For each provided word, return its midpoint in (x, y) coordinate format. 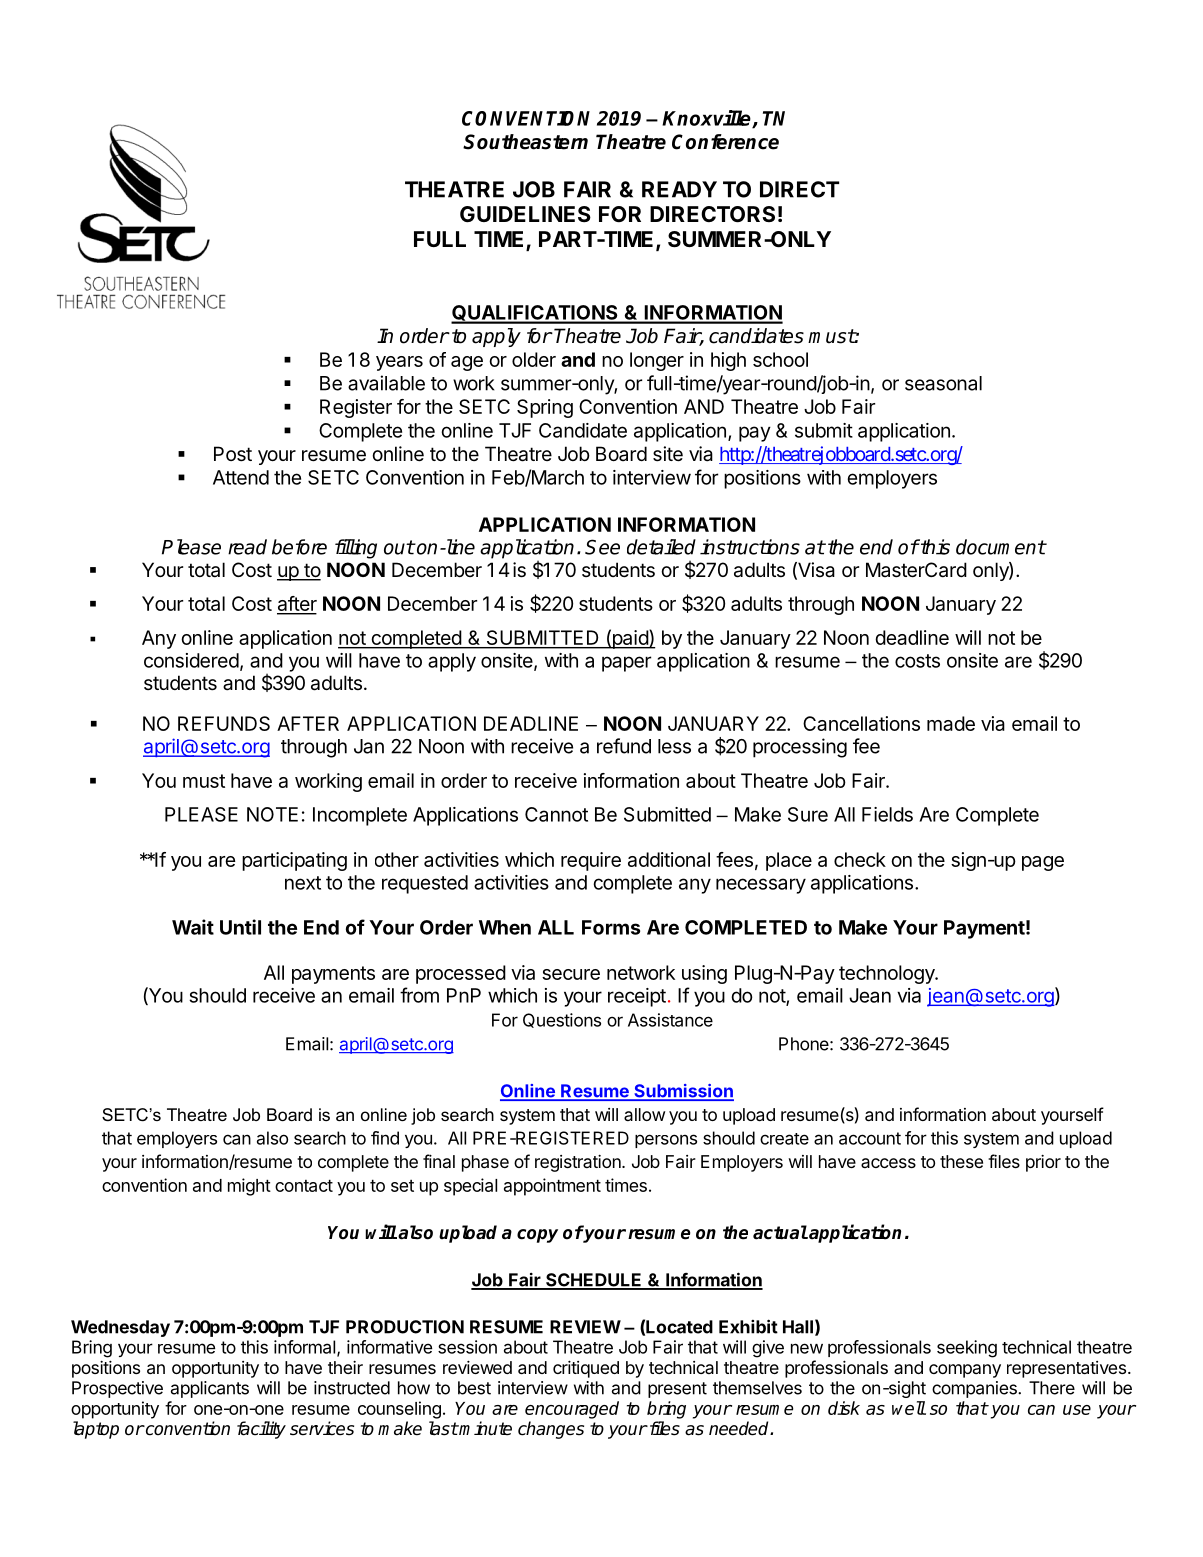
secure (571, 974)
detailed (661, 547)
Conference (725, 142)
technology (887, 974)
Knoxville (707, 119)
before (299, 547)
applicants (210, 1389)
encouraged (572, 1410)
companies (975, 1389)
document (1001, 547)
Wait (193, 927)
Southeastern (525, 142)
